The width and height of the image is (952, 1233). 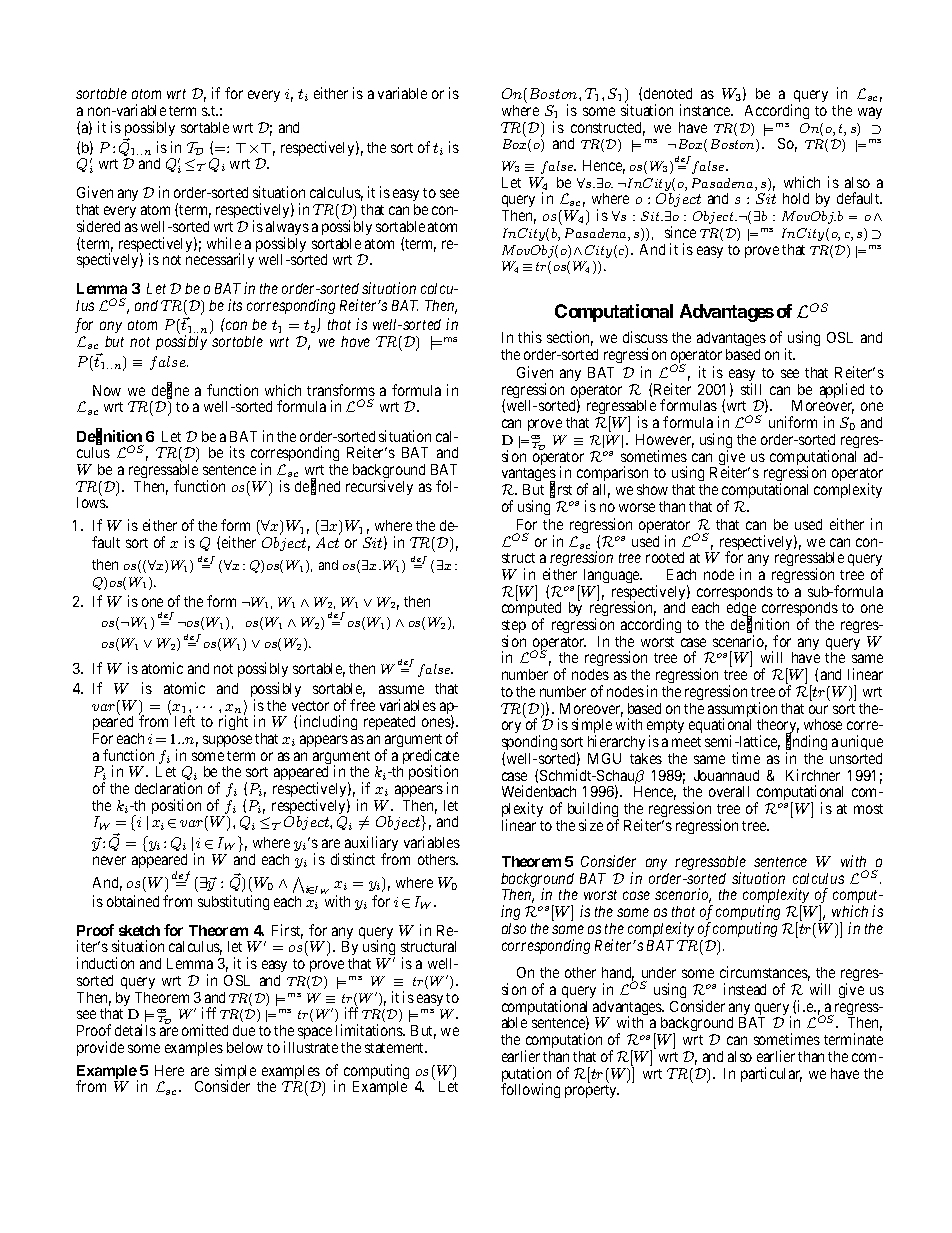 What do you see at coordinates (327, 542) in the image?
I see `Act` at bounding box center [327, 542].
